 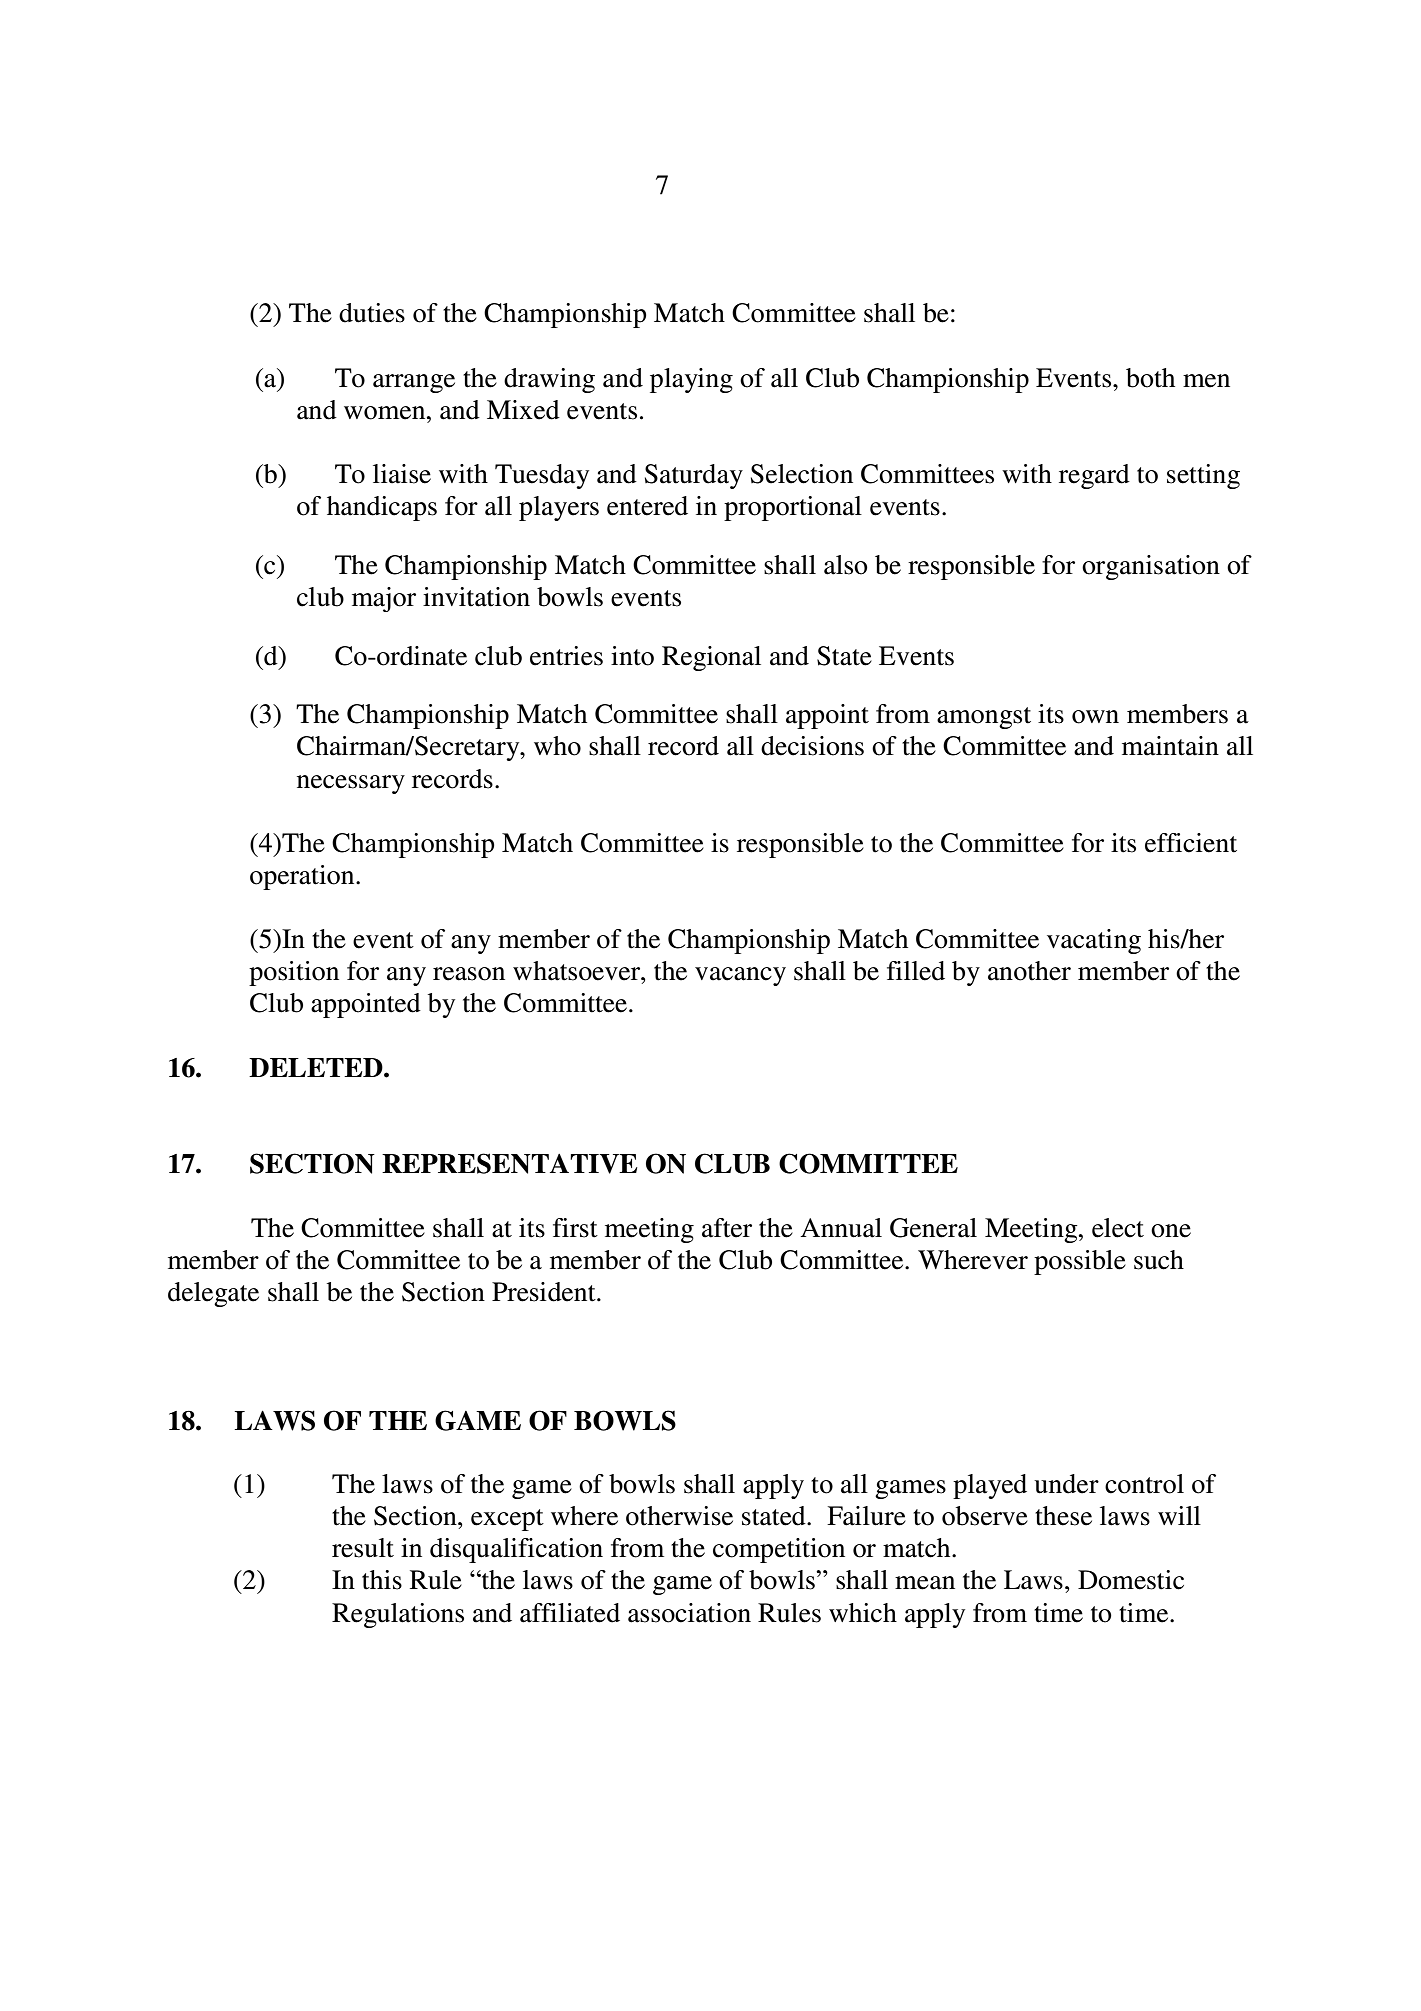 What do you see at coordinates (382, 1580) in the screenshot?
I see `this` at bounding box center [382, 1580].
